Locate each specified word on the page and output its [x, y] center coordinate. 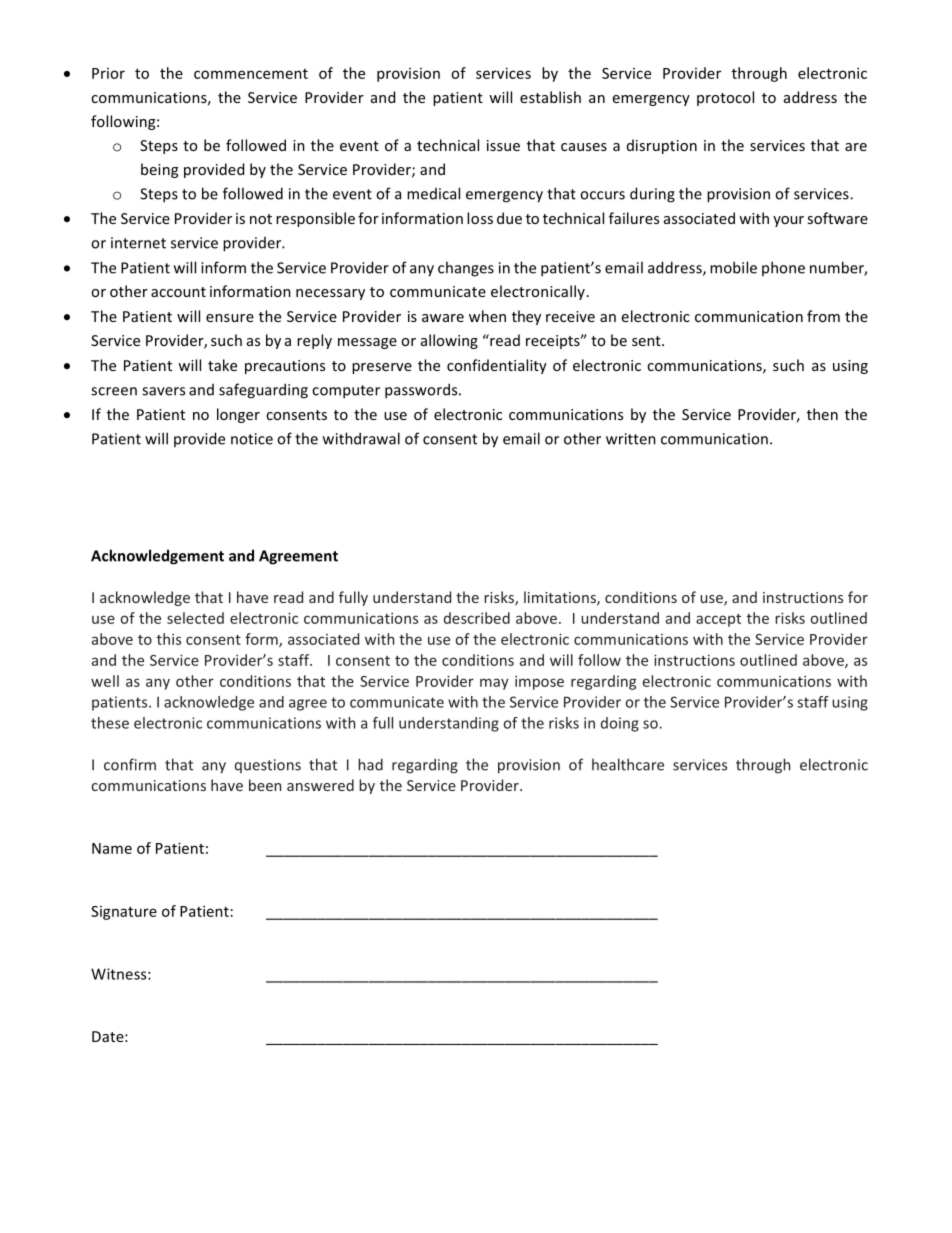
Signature [124, 913]
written [631, 439]
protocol [725, 98]
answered [320, 785]
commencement [251, 74]
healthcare [628, 764]
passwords [422, 391]
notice [252, 439]
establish [550, 97]
